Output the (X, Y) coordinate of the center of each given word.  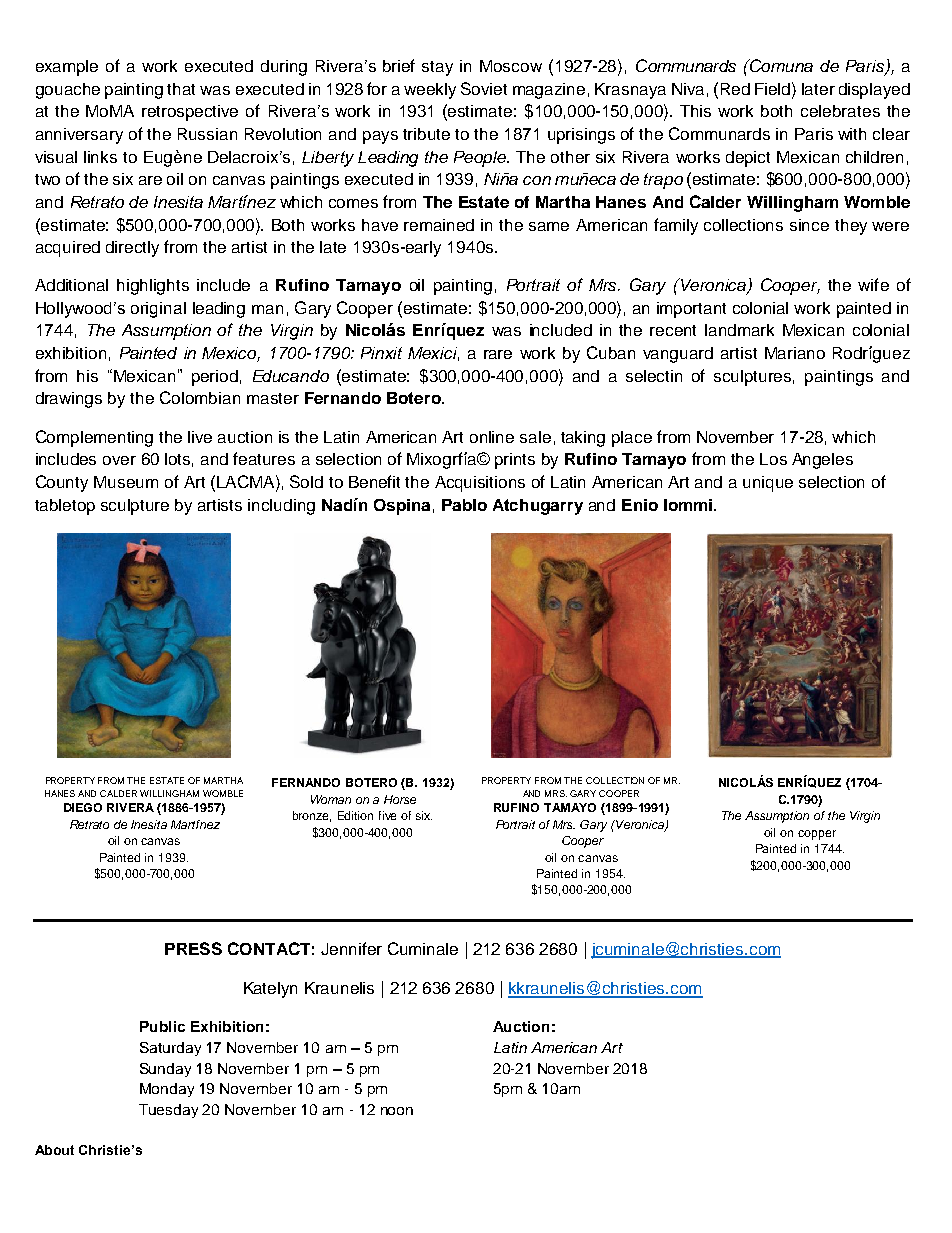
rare (498, 354)
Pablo (464, 505)
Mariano (795, 353)
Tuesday (168, 1111)
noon (397, 1111)
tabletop (65, 507)
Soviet (484, 88)
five (387, 815)
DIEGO (83, 807)
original (158, 310)
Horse (400, 799)
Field (774, 88)
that (181, 89)
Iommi (689, 505)
